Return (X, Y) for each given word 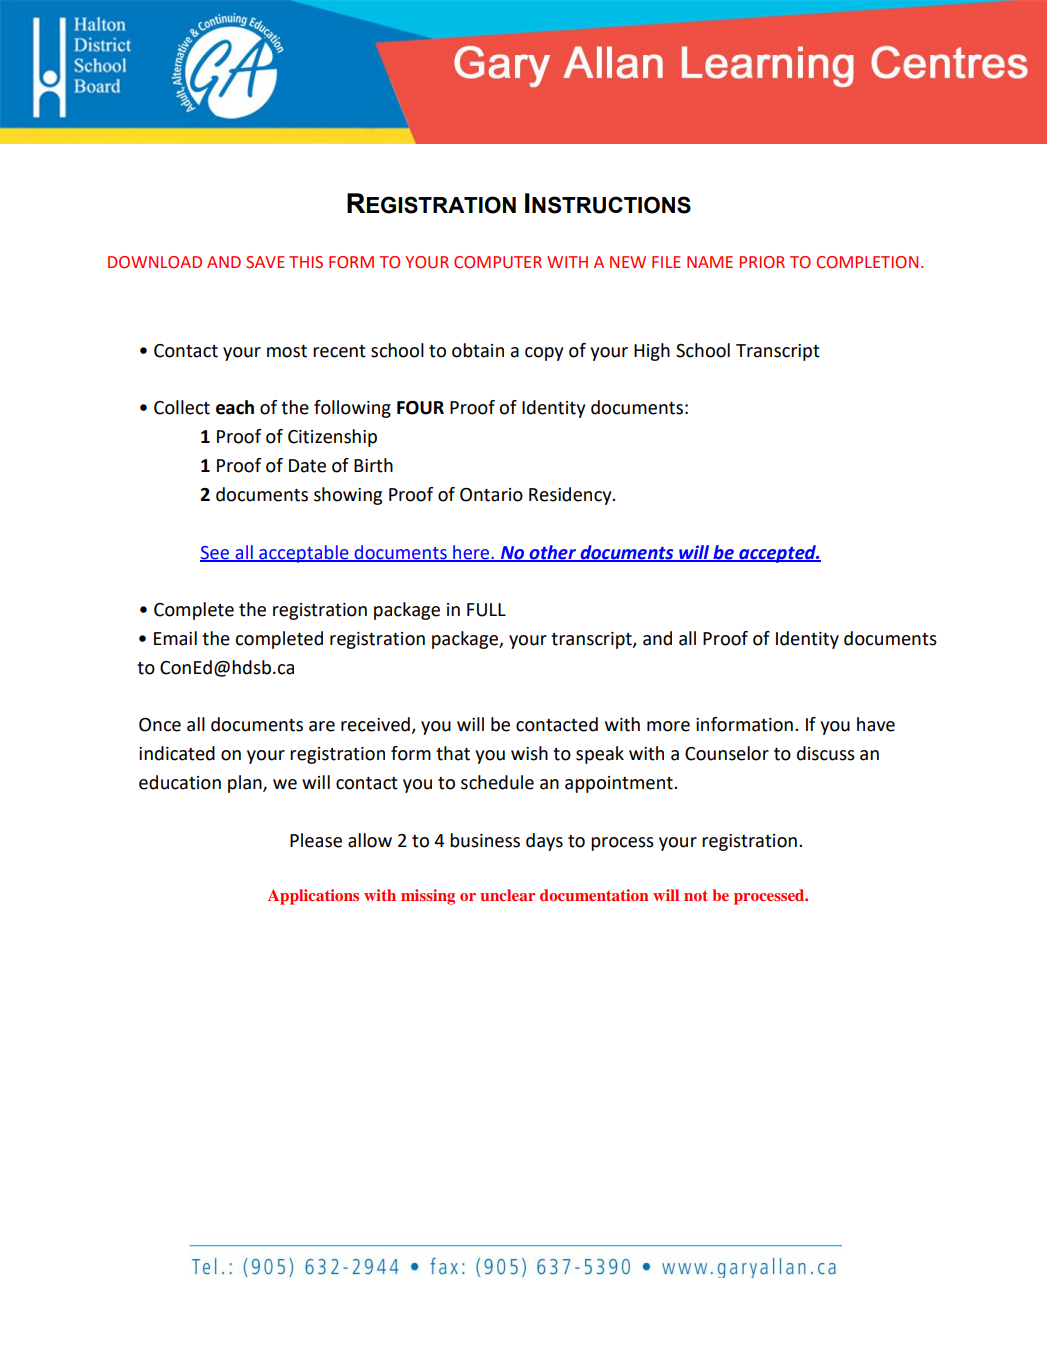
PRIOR (762, 262)
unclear (507, 895)
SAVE (265, 262)
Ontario (491, 495)
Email (175, 638)
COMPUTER (498, 262)
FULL (486, 610)
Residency (571, 496)
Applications (313, 897)
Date (307, 466)
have (876, 724)
